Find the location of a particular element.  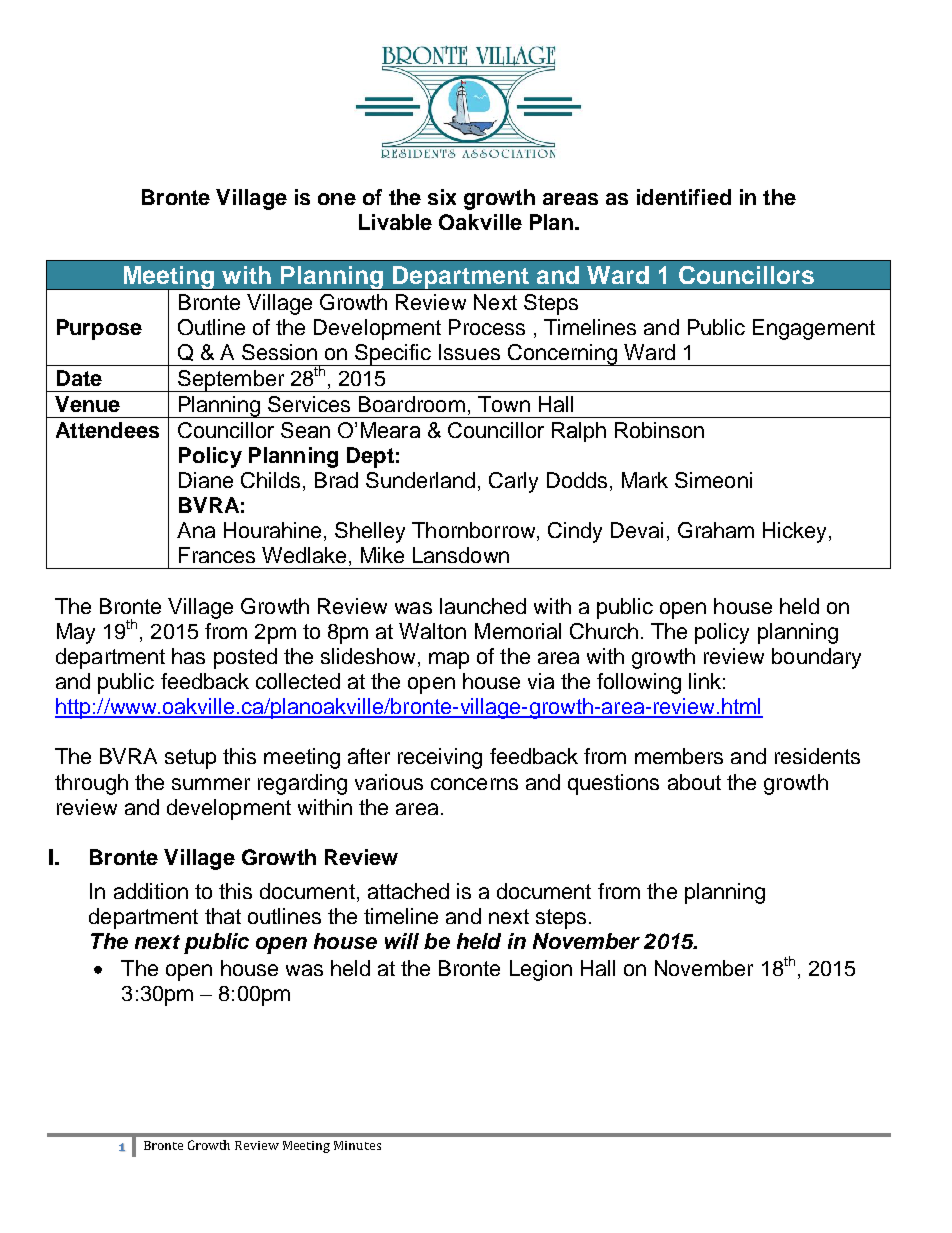

Legion is located at coordinates (541, 970).
